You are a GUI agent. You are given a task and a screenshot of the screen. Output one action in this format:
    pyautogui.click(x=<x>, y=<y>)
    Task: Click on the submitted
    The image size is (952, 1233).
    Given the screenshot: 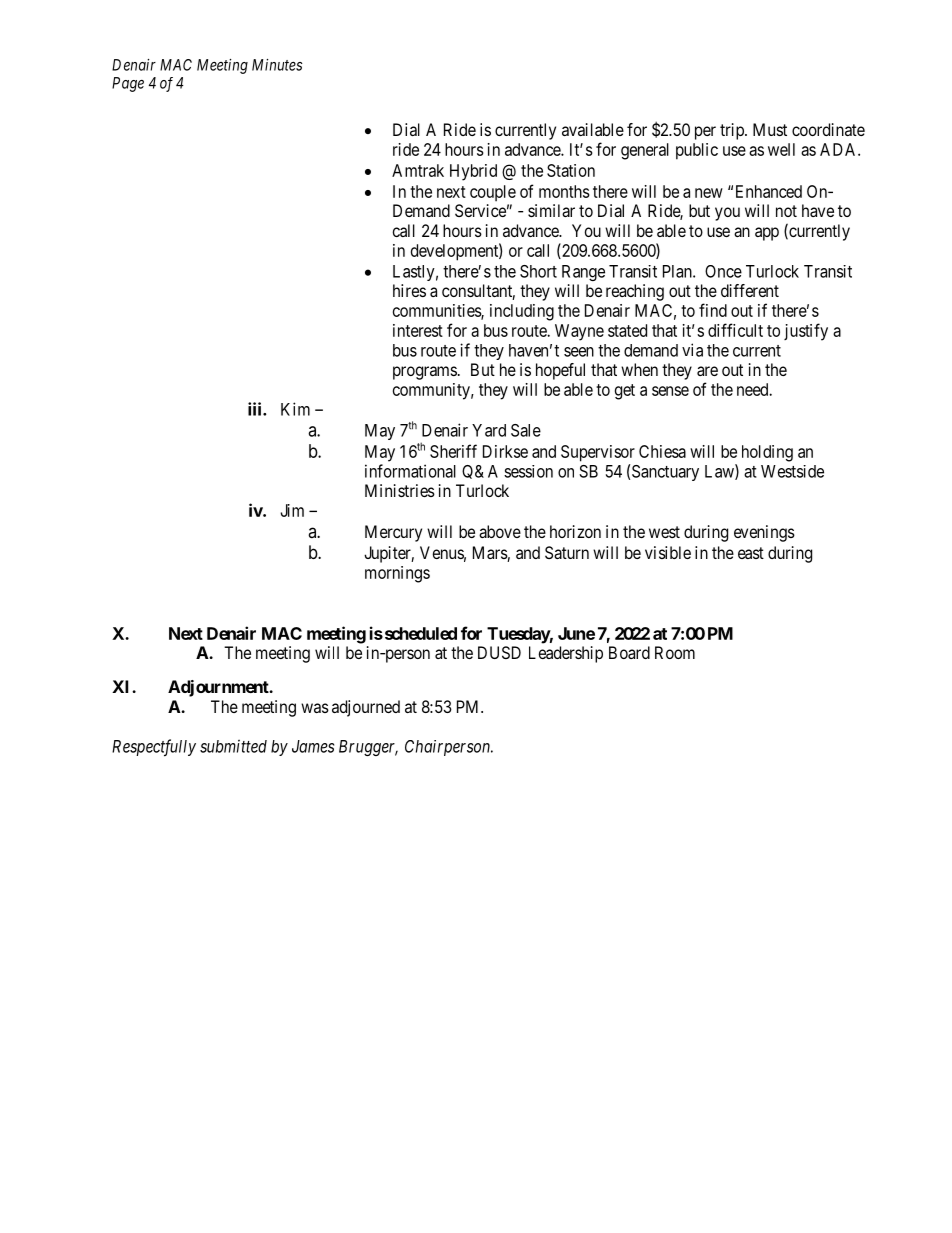 What is the action you would take?
    pyautogui.click(x=233, y=746)
